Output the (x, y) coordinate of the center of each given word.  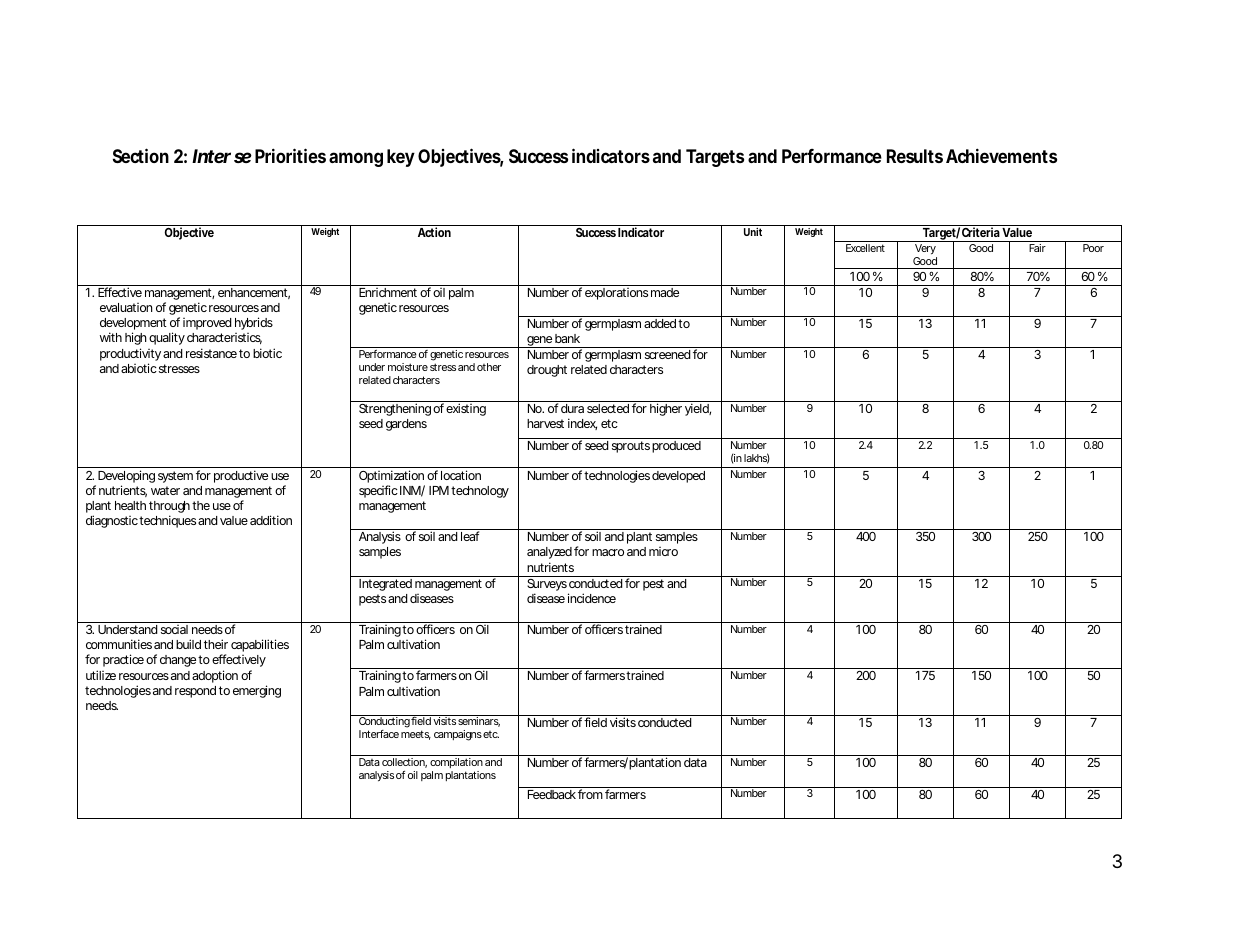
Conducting (384, 723)
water (165, 490)
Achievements (1001, 155)
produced (676, 447)
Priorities (290, 155)
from (590, 794)
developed (678, 477)
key (401, 158)
